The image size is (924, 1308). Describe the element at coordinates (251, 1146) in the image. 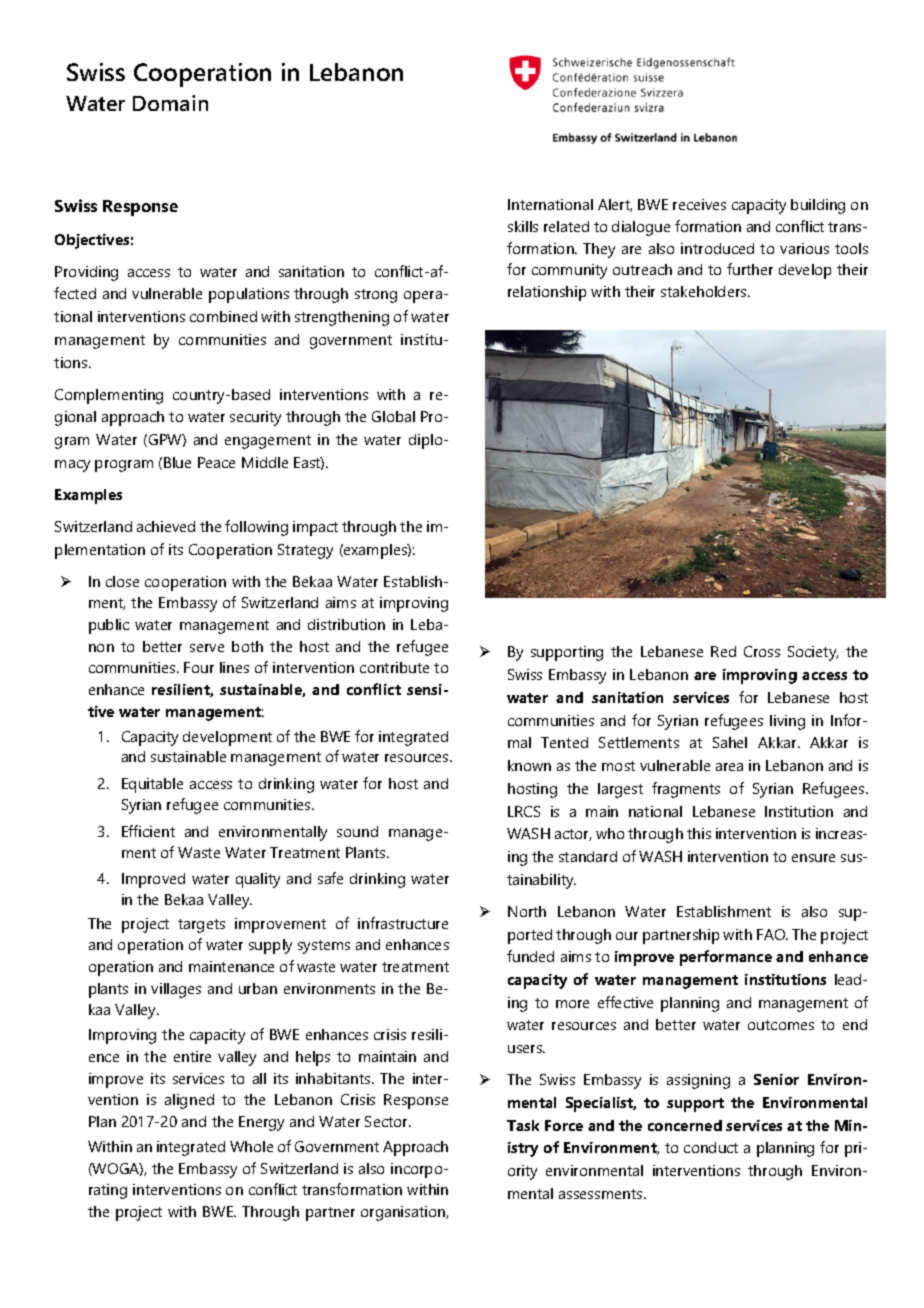

I see `Whole` at that location.
